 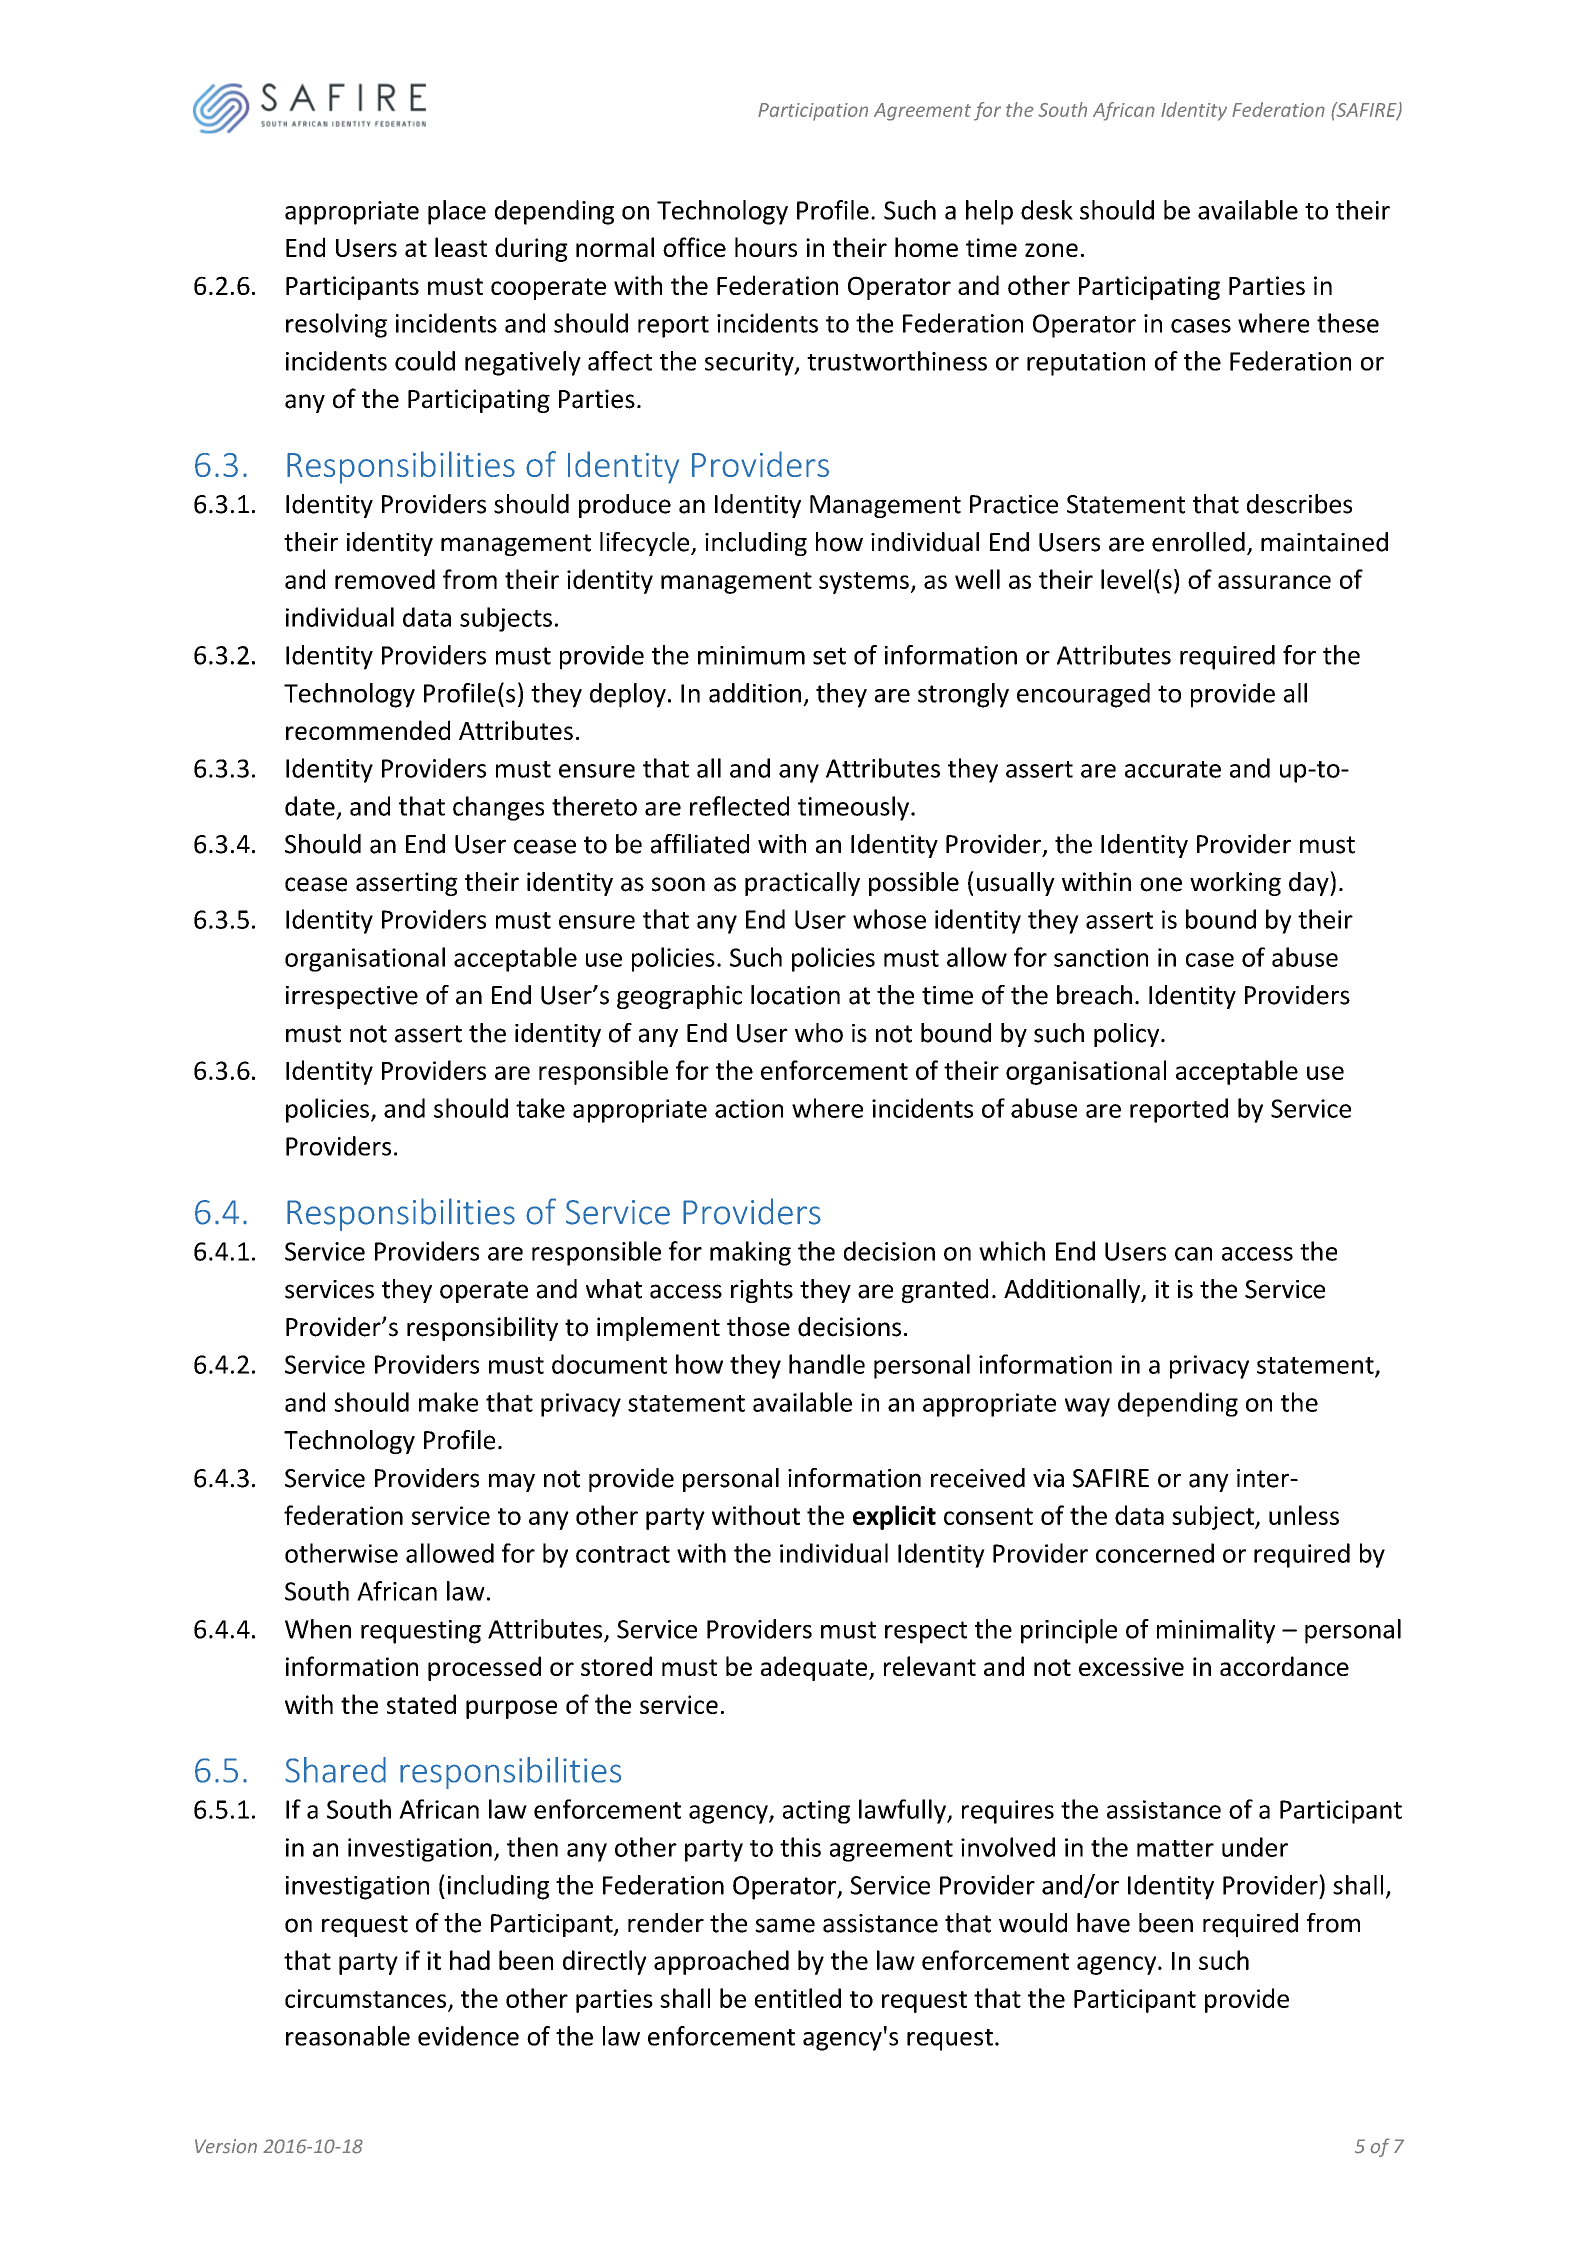 What do you see at coordinates (457, 212) in the image?
I see `place` at bounding box center [457, 212].
